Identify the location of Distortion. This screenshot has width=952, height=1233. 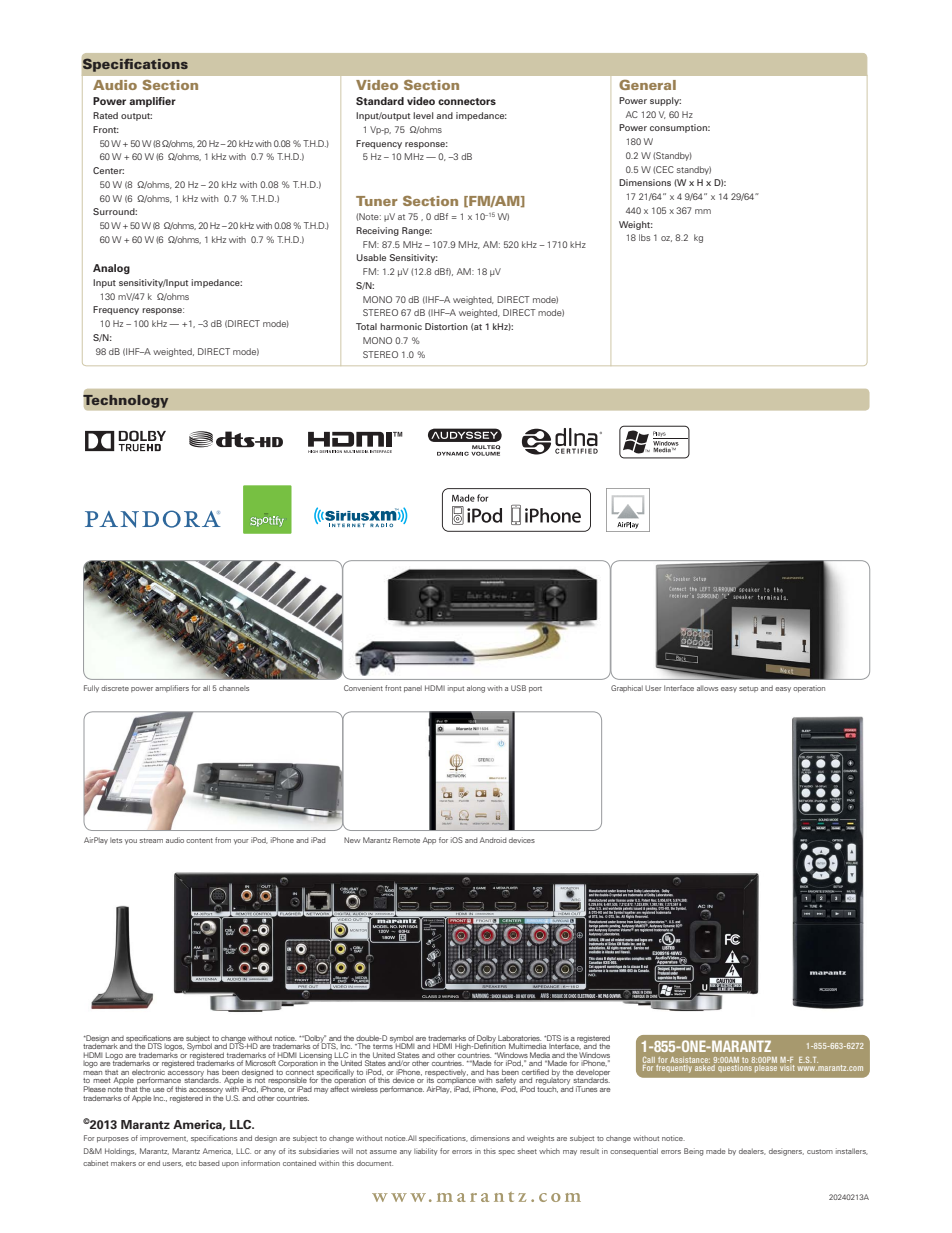
(446, 326).
